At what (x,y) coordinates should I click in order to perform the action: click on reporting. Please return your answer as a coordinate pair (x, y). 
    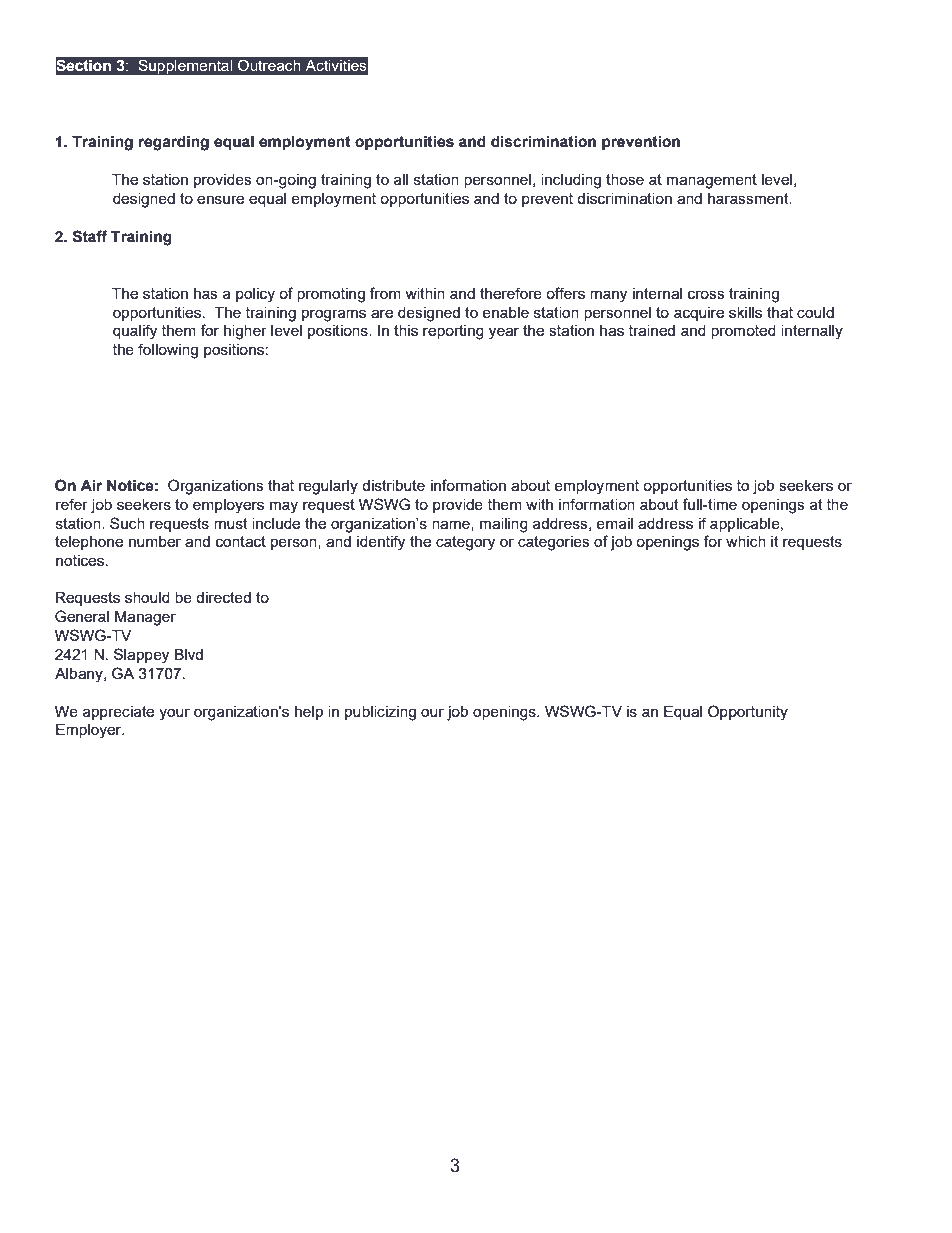
    Looking at the image, I should click on (453, 332).
